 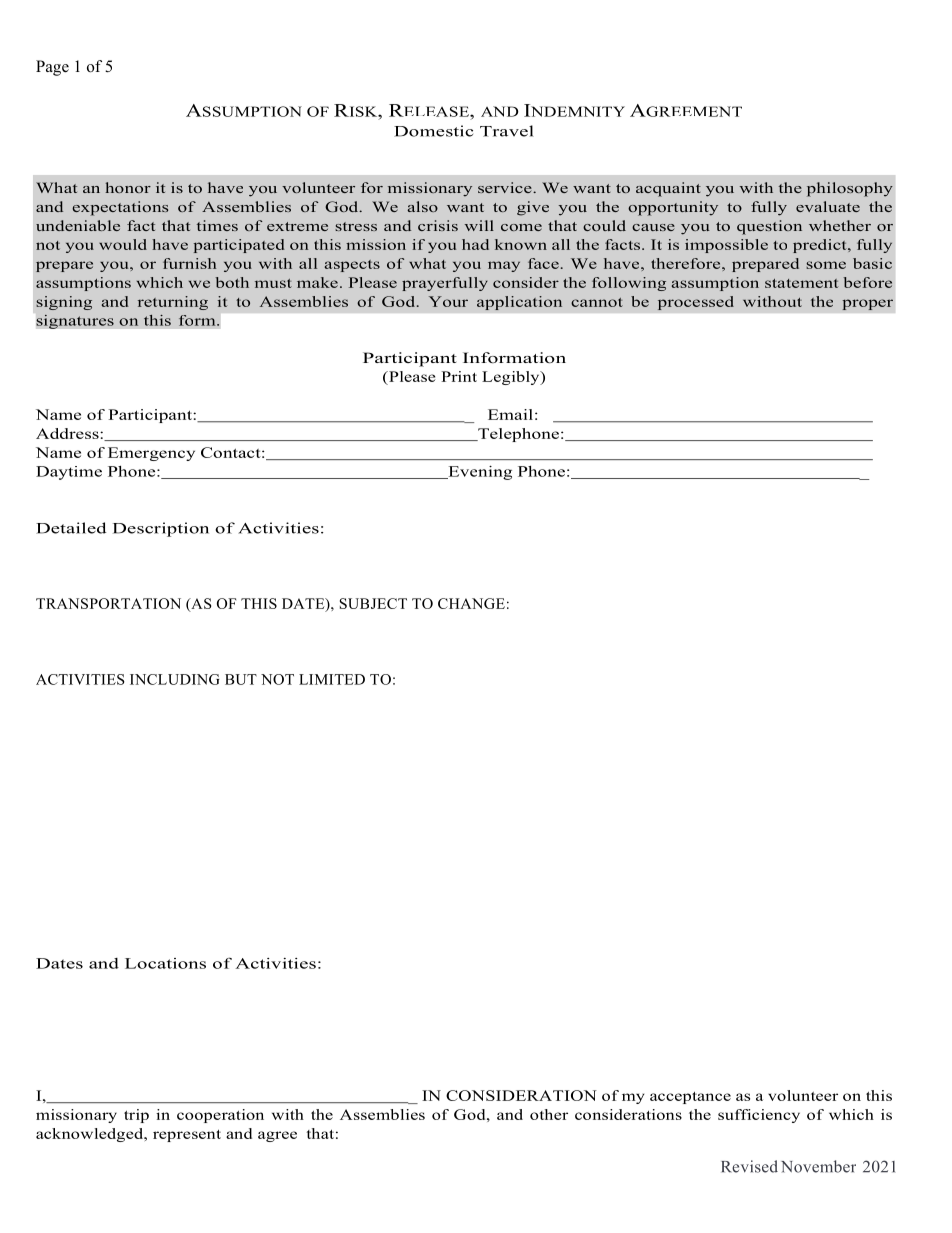 I want to click on trip, so click(x=136, y=1116).
